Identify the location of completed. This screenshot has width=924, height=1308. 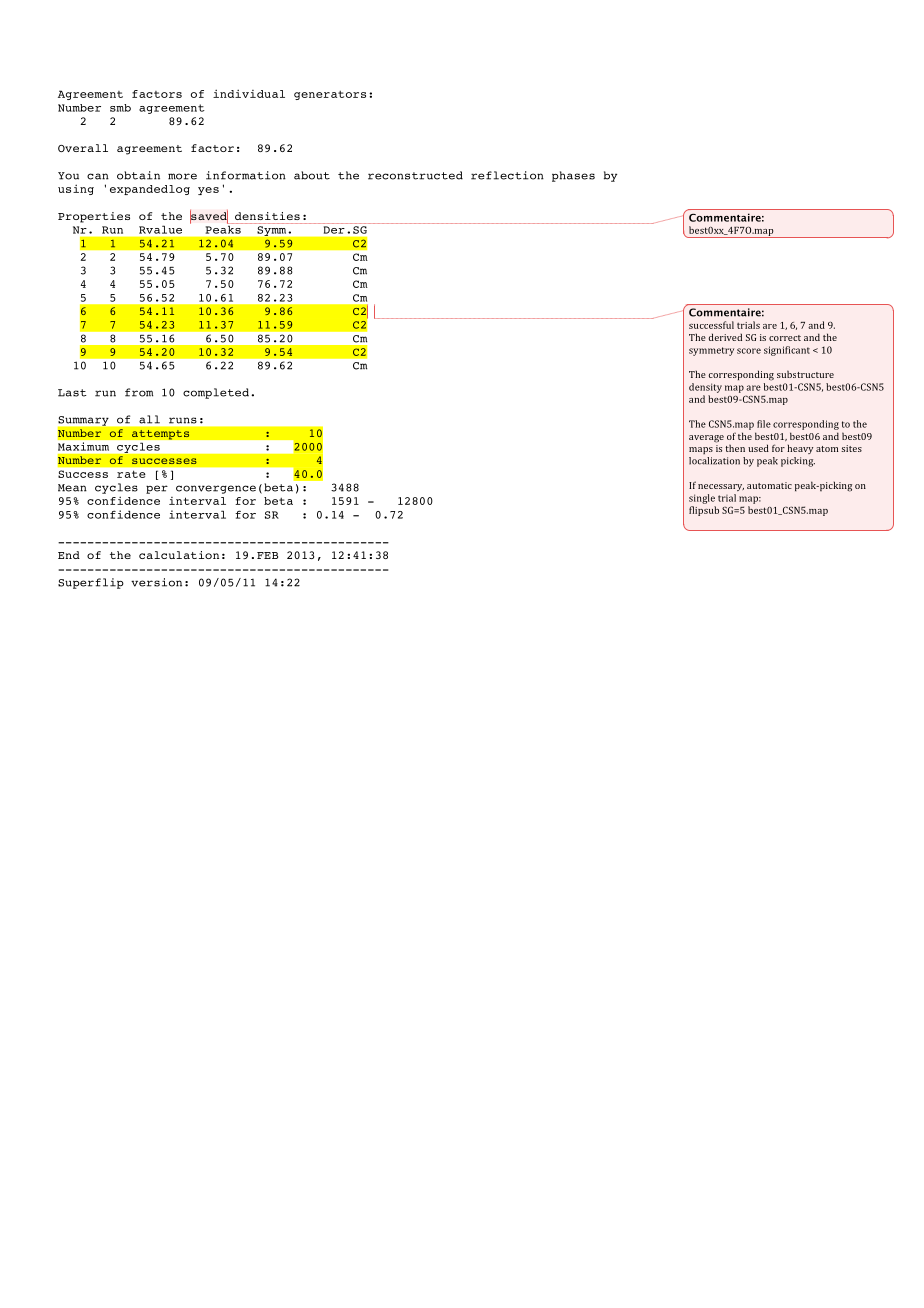
(216, 393).
